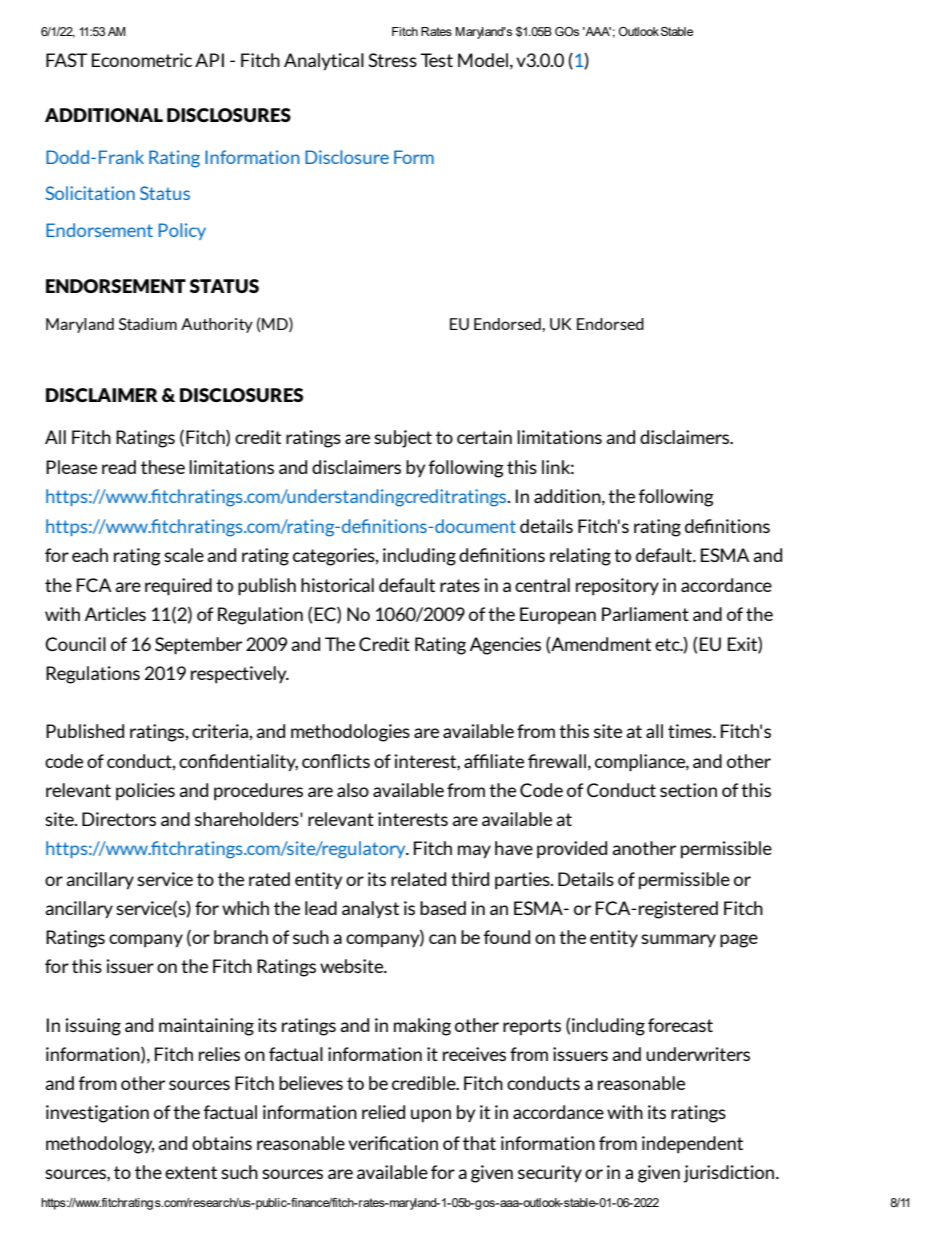 This screenshot has height=1233, width=952. What do you see at coordinates (100, 1145) in the screenshot?
I see `methodology` at bounding box center [100, 1145].
